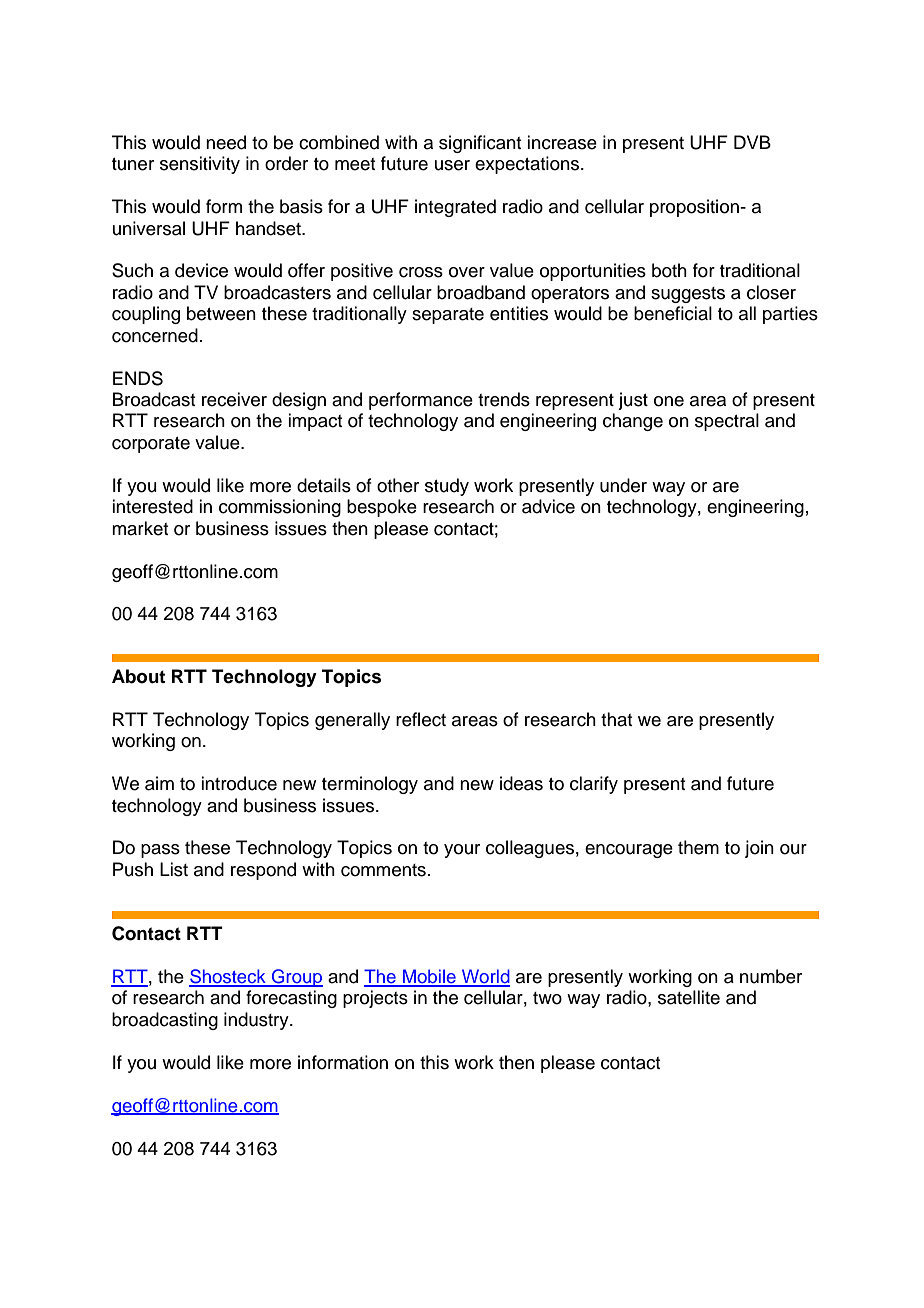 This screenshot has height=1308, width=924. What do you see at coordinates (752, 142) in the screenshot?
I see `DVB` at bounding box center [752, 142].
